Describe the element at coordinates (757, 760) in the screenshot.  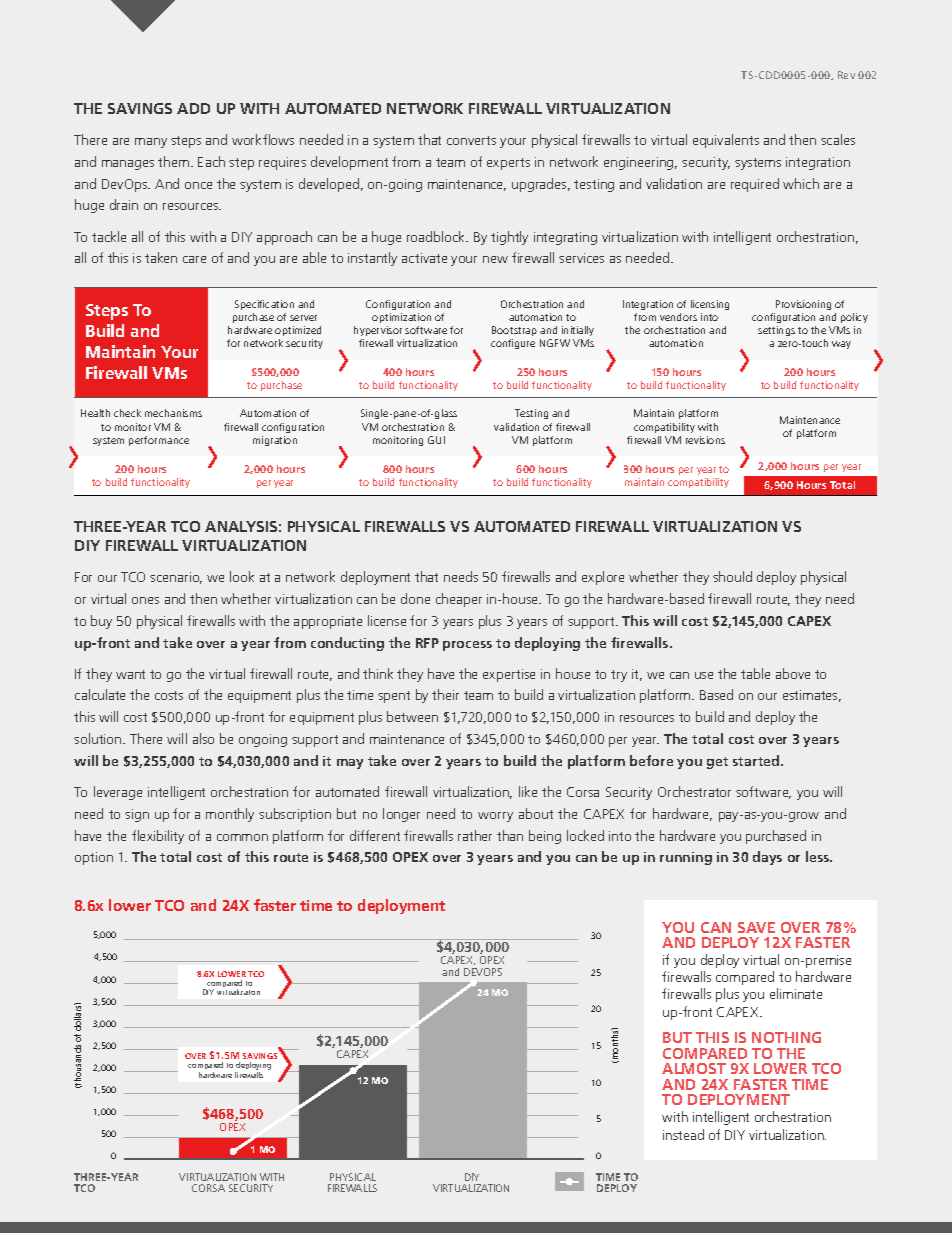
I see `started` at that location.
